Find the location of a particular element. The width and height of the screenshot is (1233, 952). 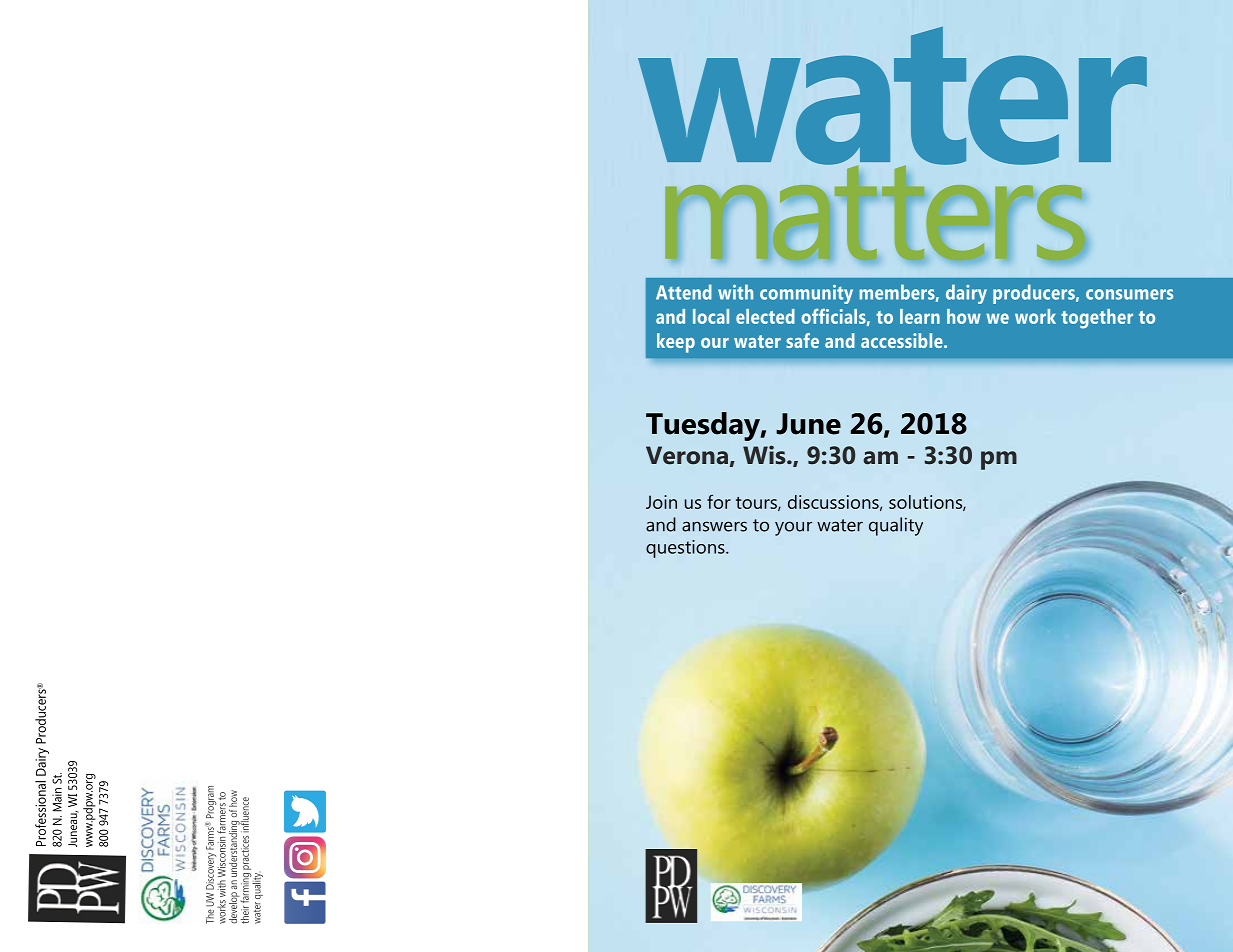

consumers is located at coordinates (1129, 294).
